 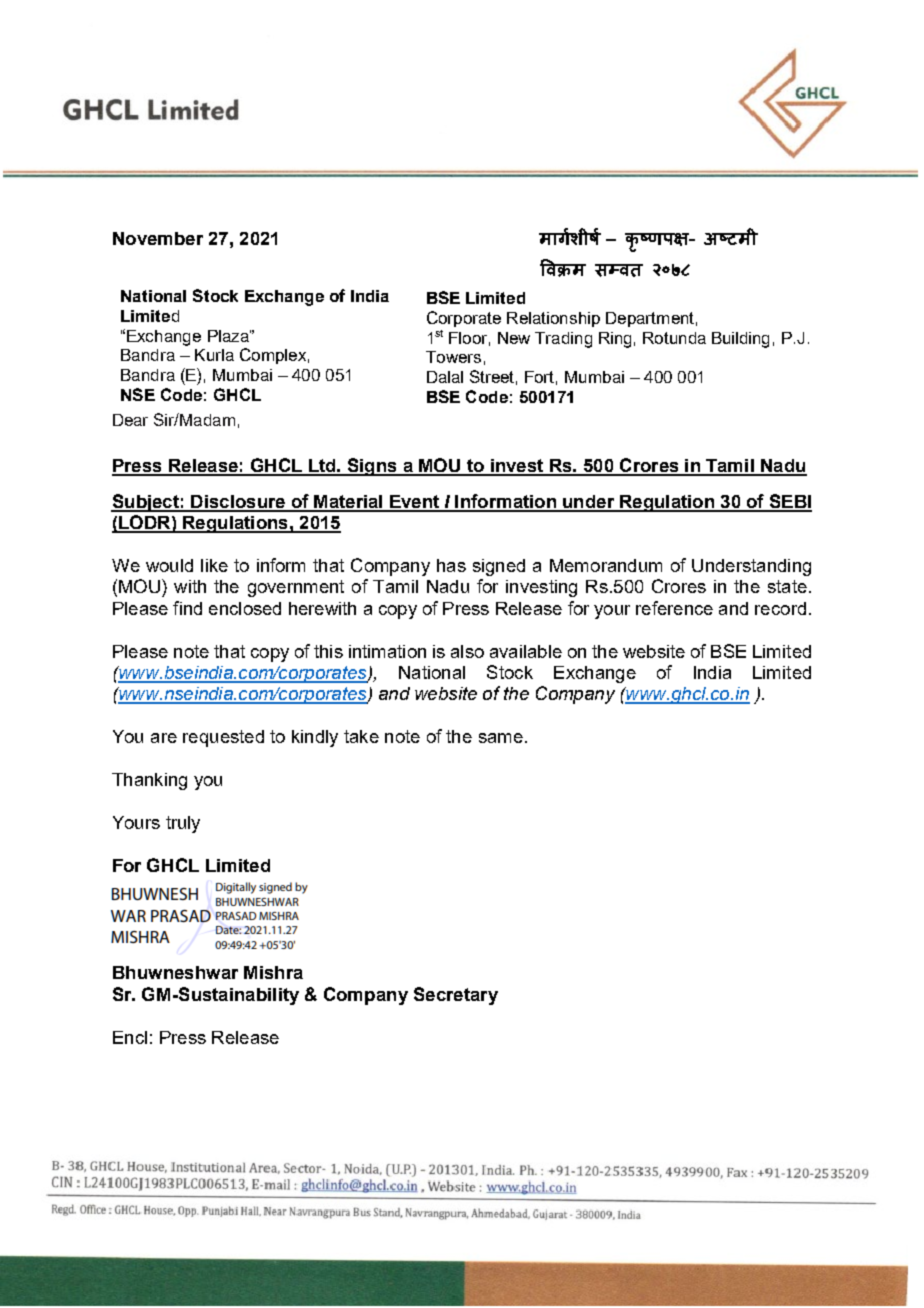 What do you see at coordinates (451, 565) in the document?
I see `has` at bounding box center [451, 565].
